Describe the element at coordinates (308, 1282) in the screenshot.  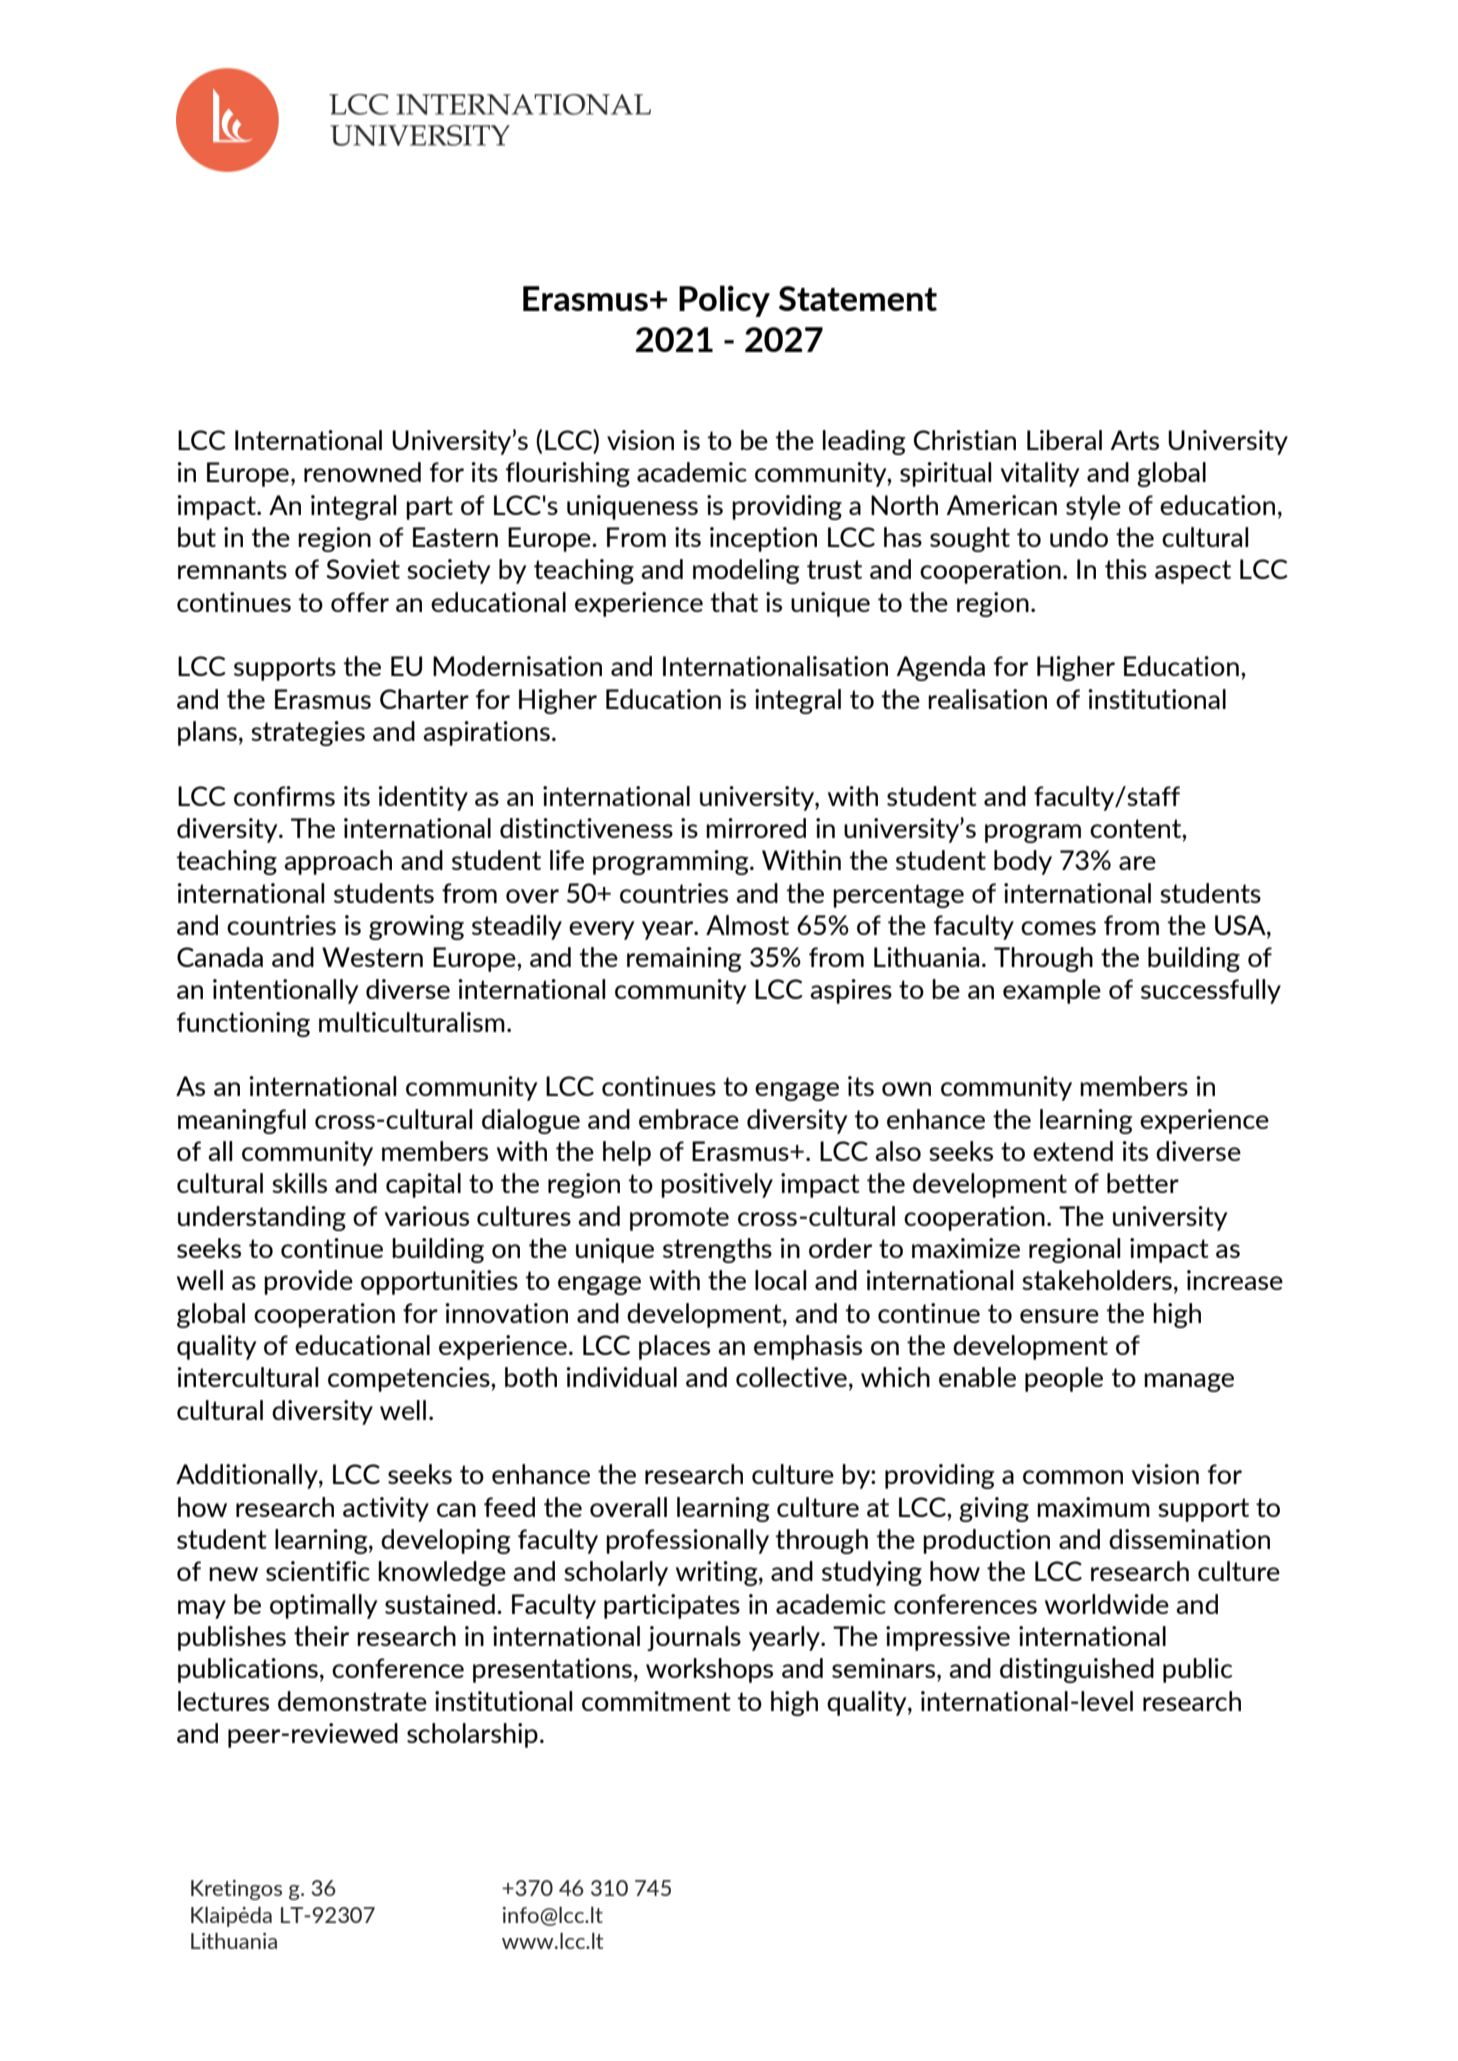
I see `provide` at that location.
